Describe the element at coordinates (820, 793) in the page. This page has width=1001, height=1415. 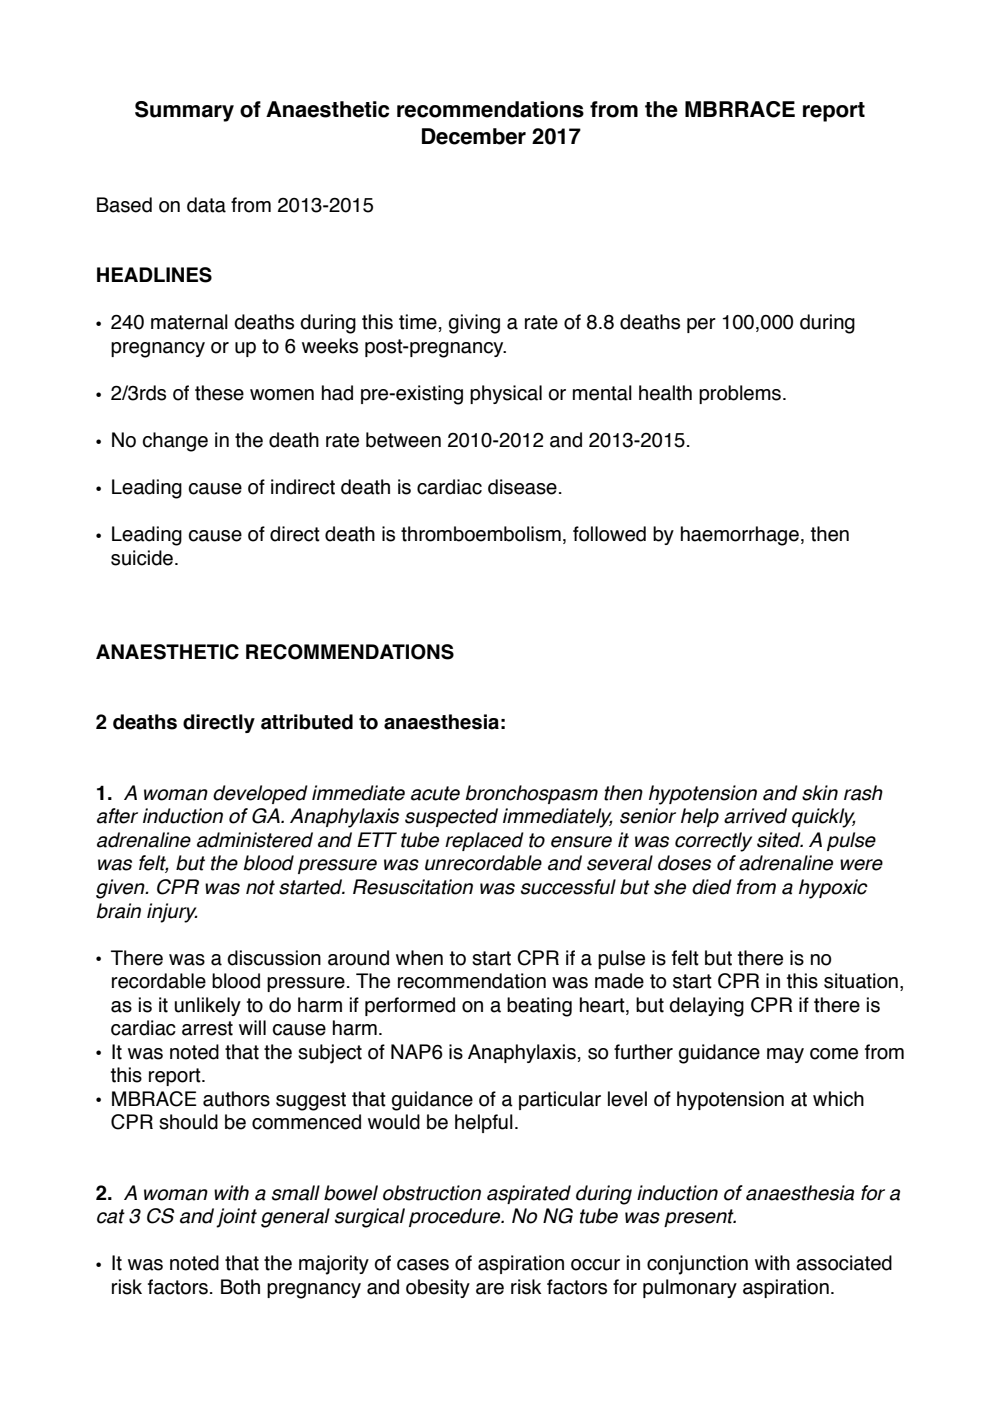
I see `skin` at that location.
